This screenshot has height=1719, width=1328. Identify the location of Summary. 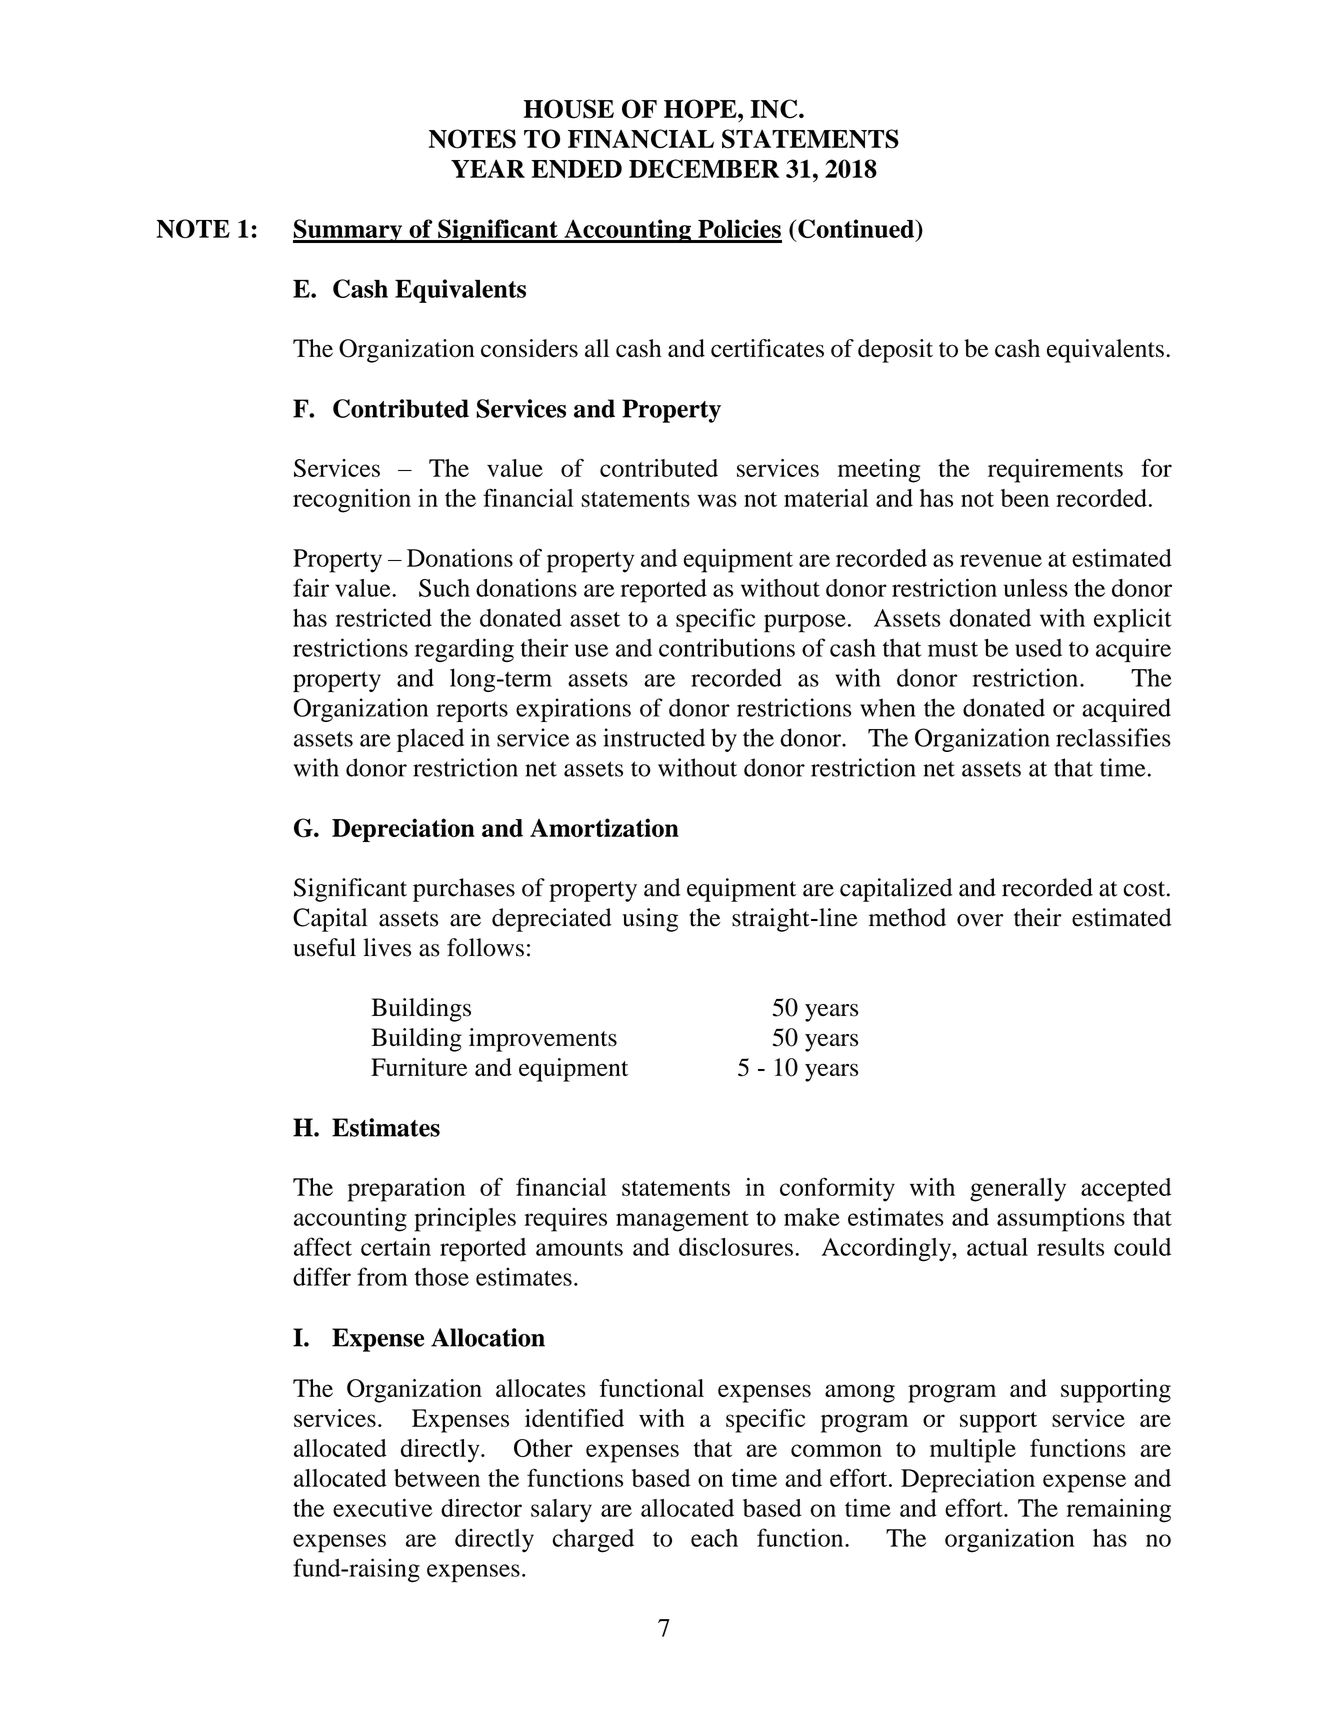
(349, 231).
